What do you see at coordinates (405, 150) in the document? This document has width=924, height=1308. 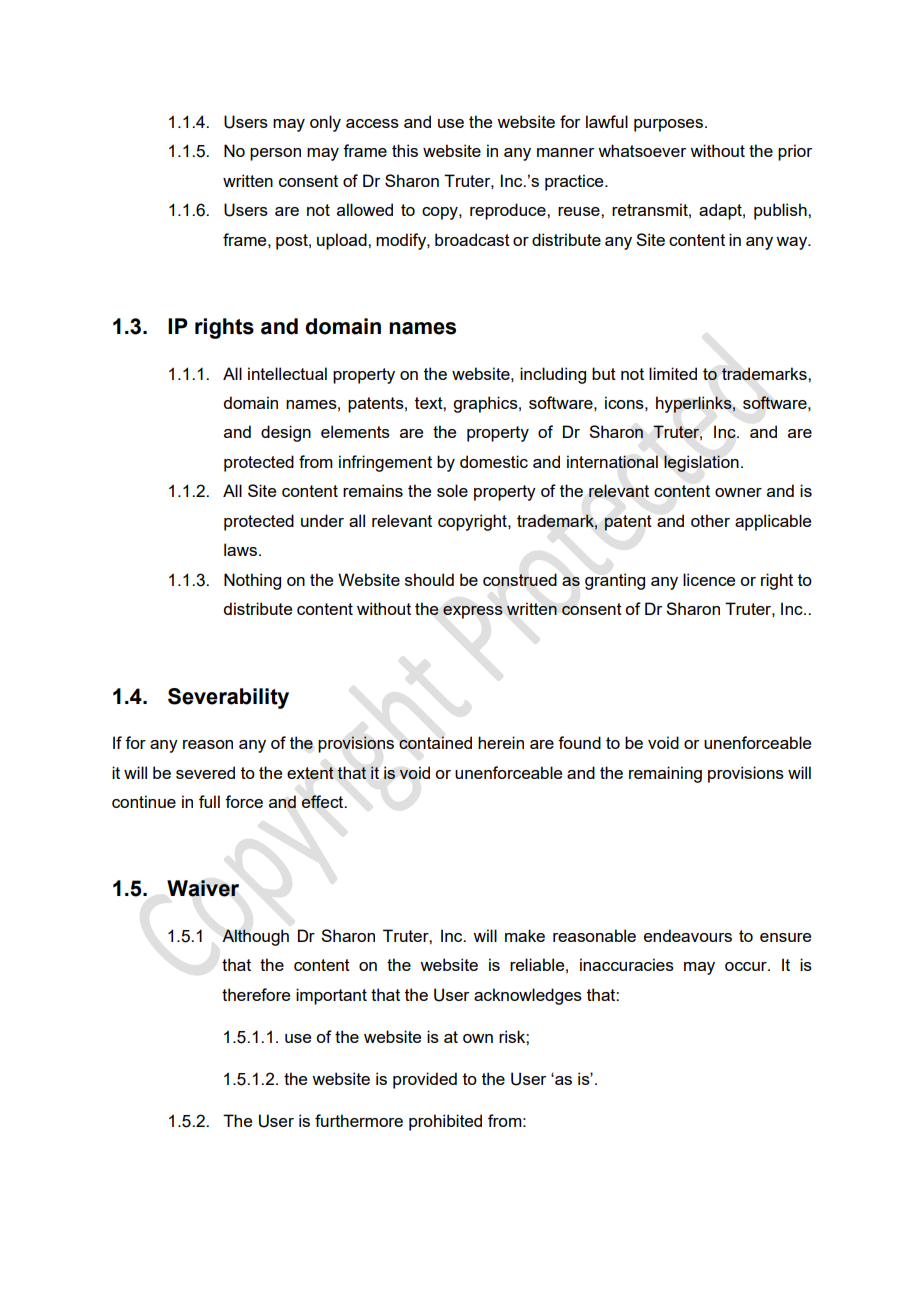 I see `this` at bounding box center [405, 150].
